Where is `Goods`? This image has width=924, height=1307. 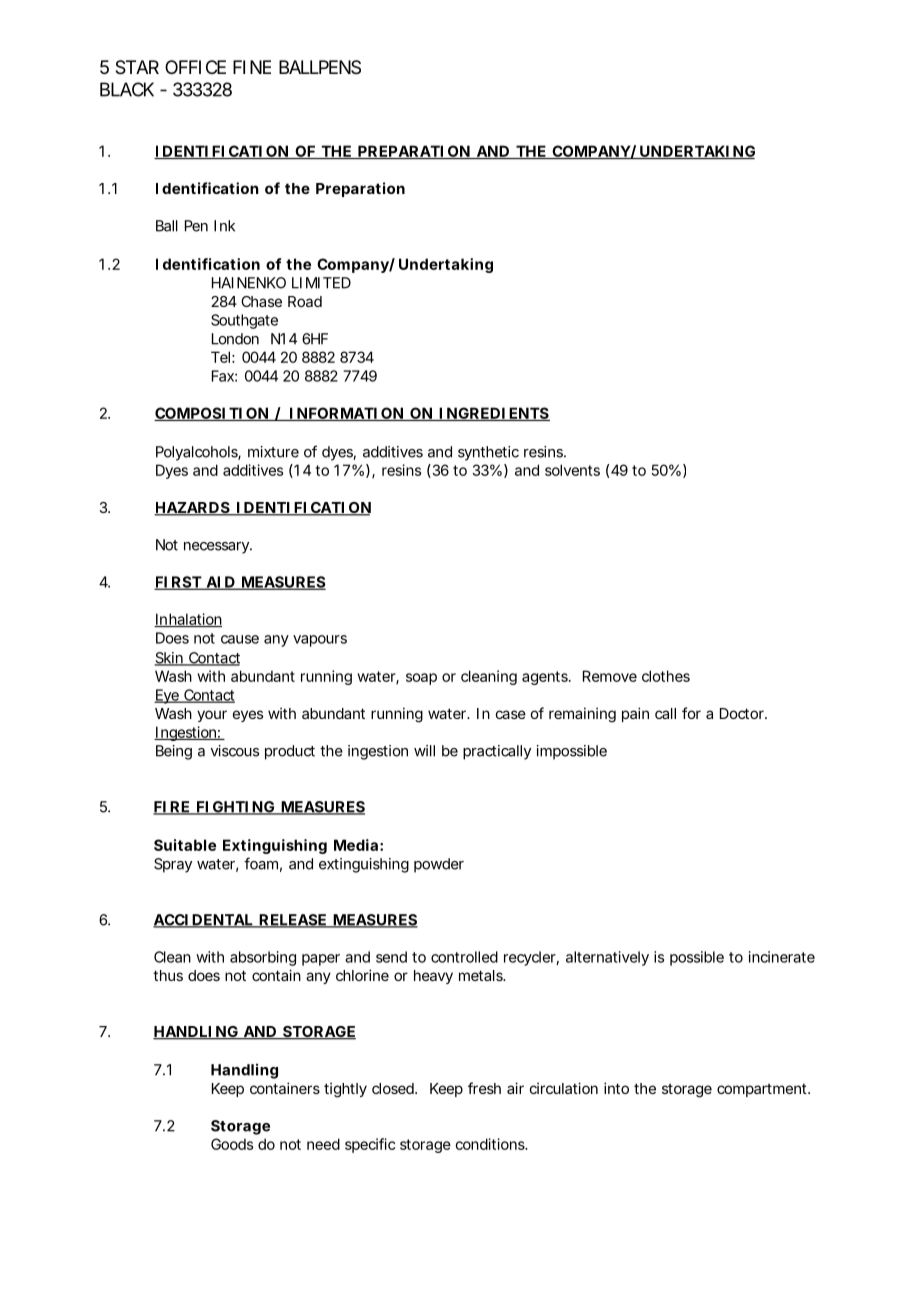 Goods is located at coordinates (232, 1144).
